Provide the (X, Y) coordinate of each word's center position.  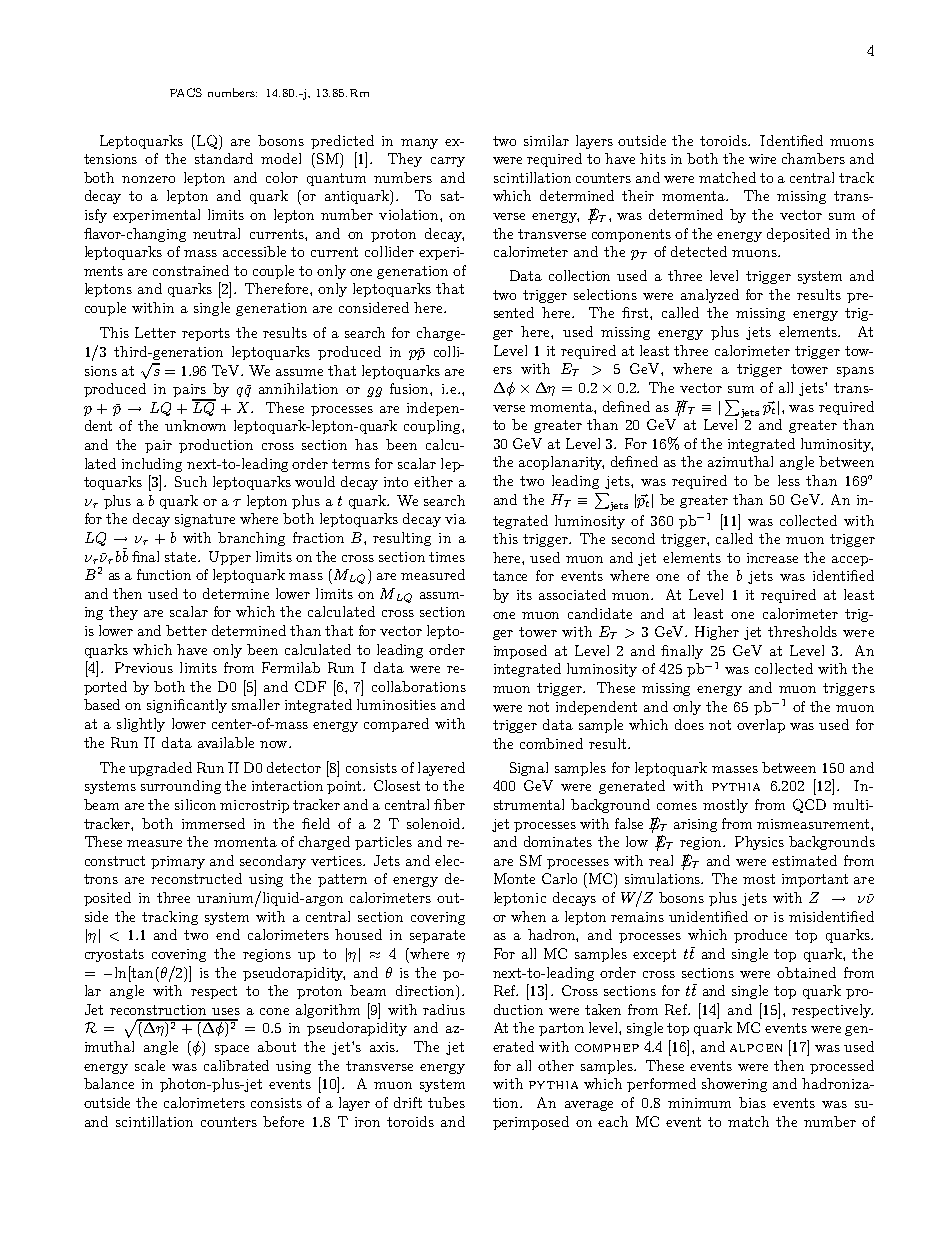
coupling (433, 427)
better (186, 630)
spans (855, 372)
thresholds (802, 631)
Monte (514, 878)
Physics (759, 843)
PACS (186, 92)
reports (206, 334)
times (447, 557)
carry (448, 162)
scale (150, 1065)
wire (762, 159)
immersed (213, 823)
